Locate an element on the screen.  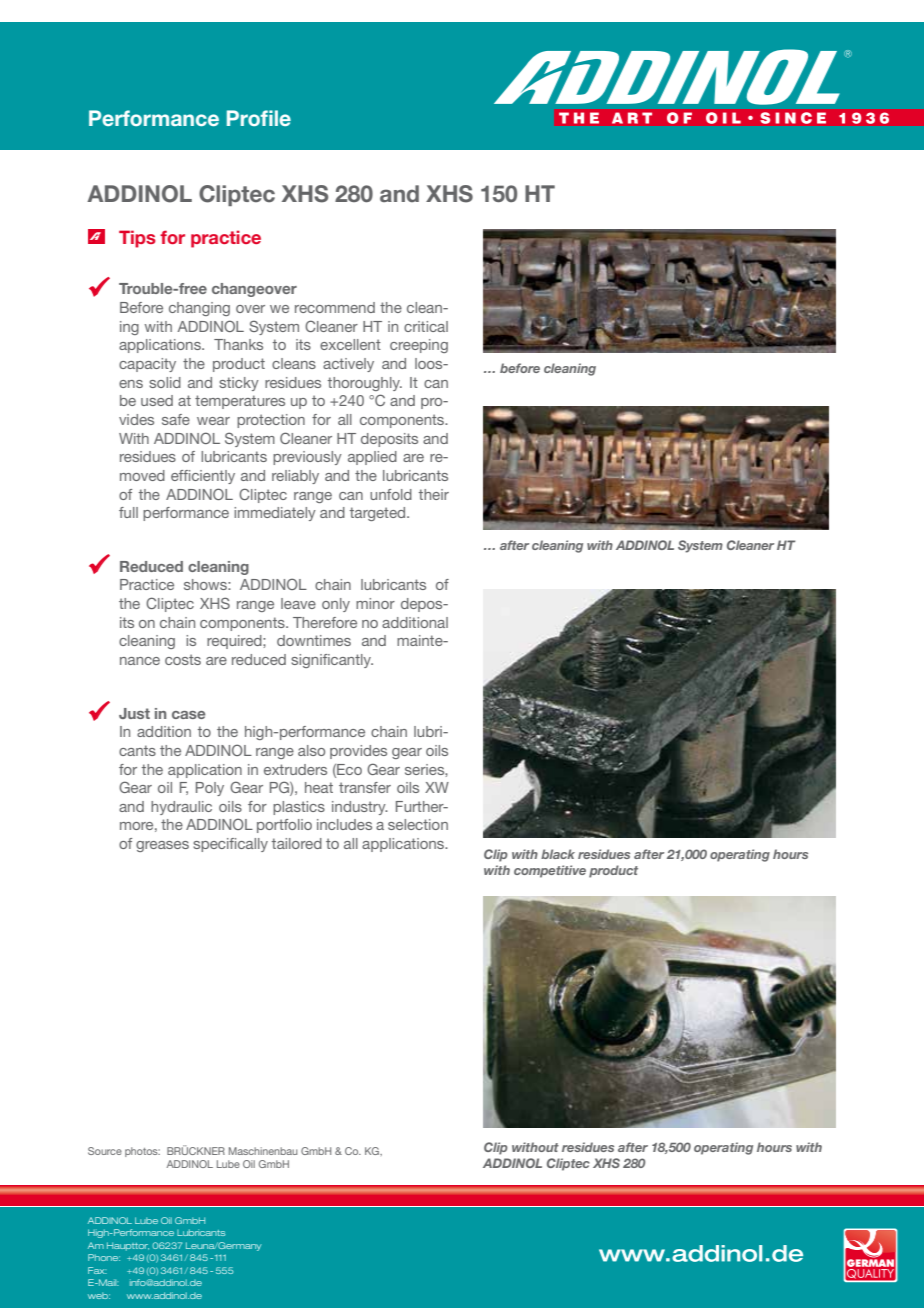
Profile is located at coordinates (259, 118).
